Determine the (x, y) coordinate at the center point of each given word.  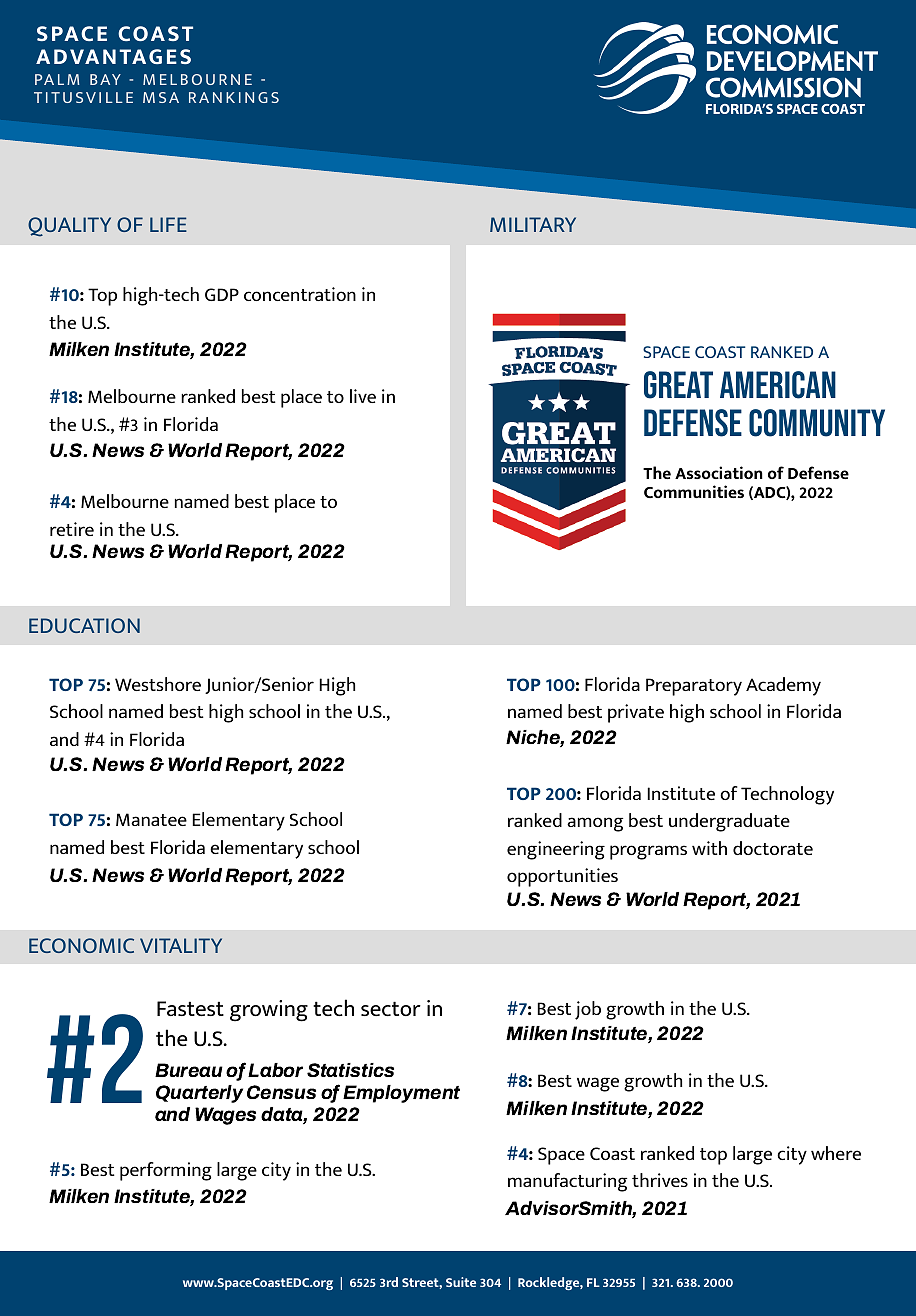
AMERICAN (778, 385)
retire (72, 529)
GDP (222, 294)
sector (391, 1008)
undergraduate (729, 822)
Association (719, 472)
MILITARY (533, 224)
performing (166, 1171)
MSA (161, 97)
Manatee (151, 819)
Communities (694, 491)
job (588, 1010)
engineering (556, 850)
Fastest (190, 1008)
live (363, 396)
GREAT (678, 385)
